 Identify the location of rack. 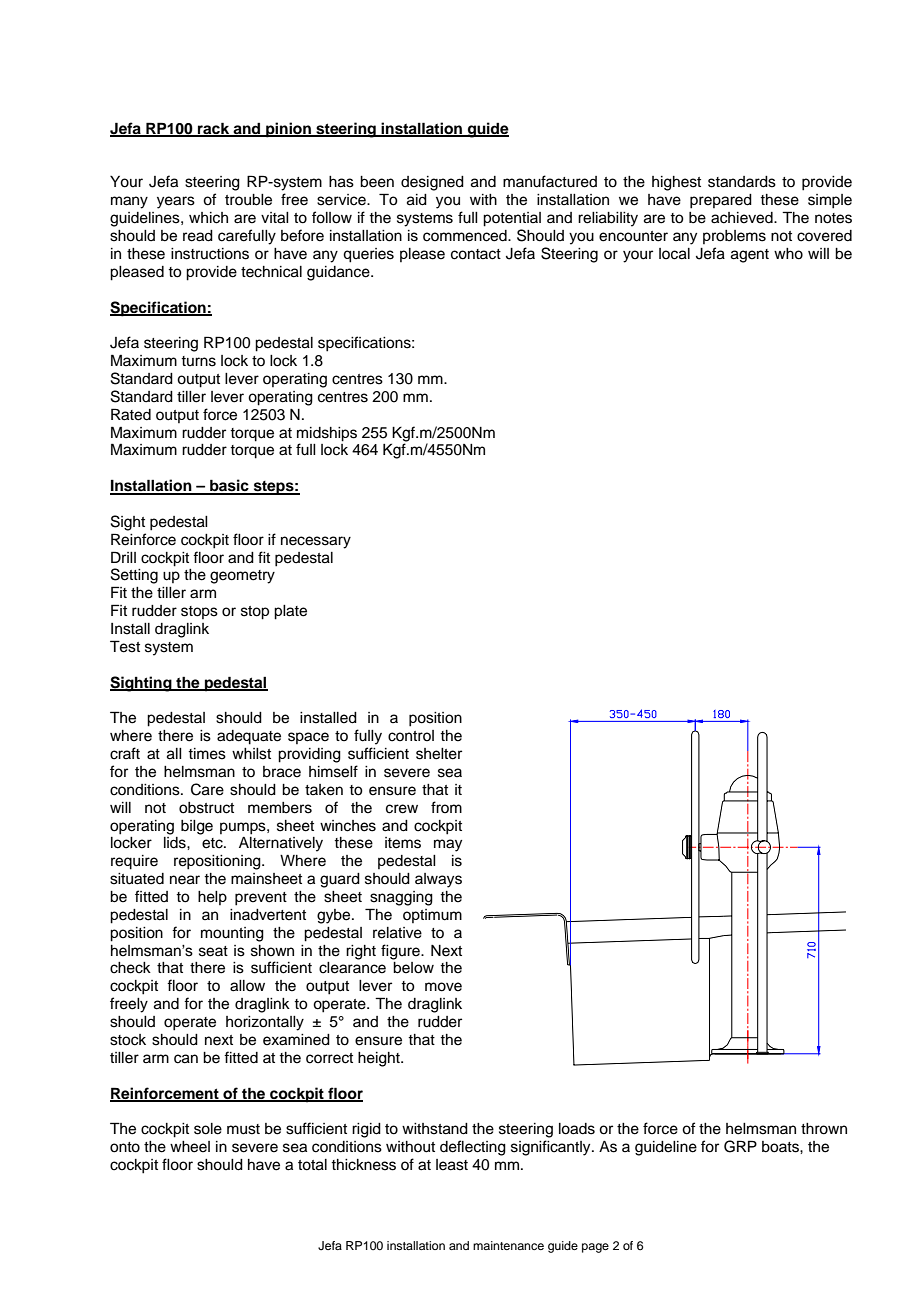
(214, 129).
